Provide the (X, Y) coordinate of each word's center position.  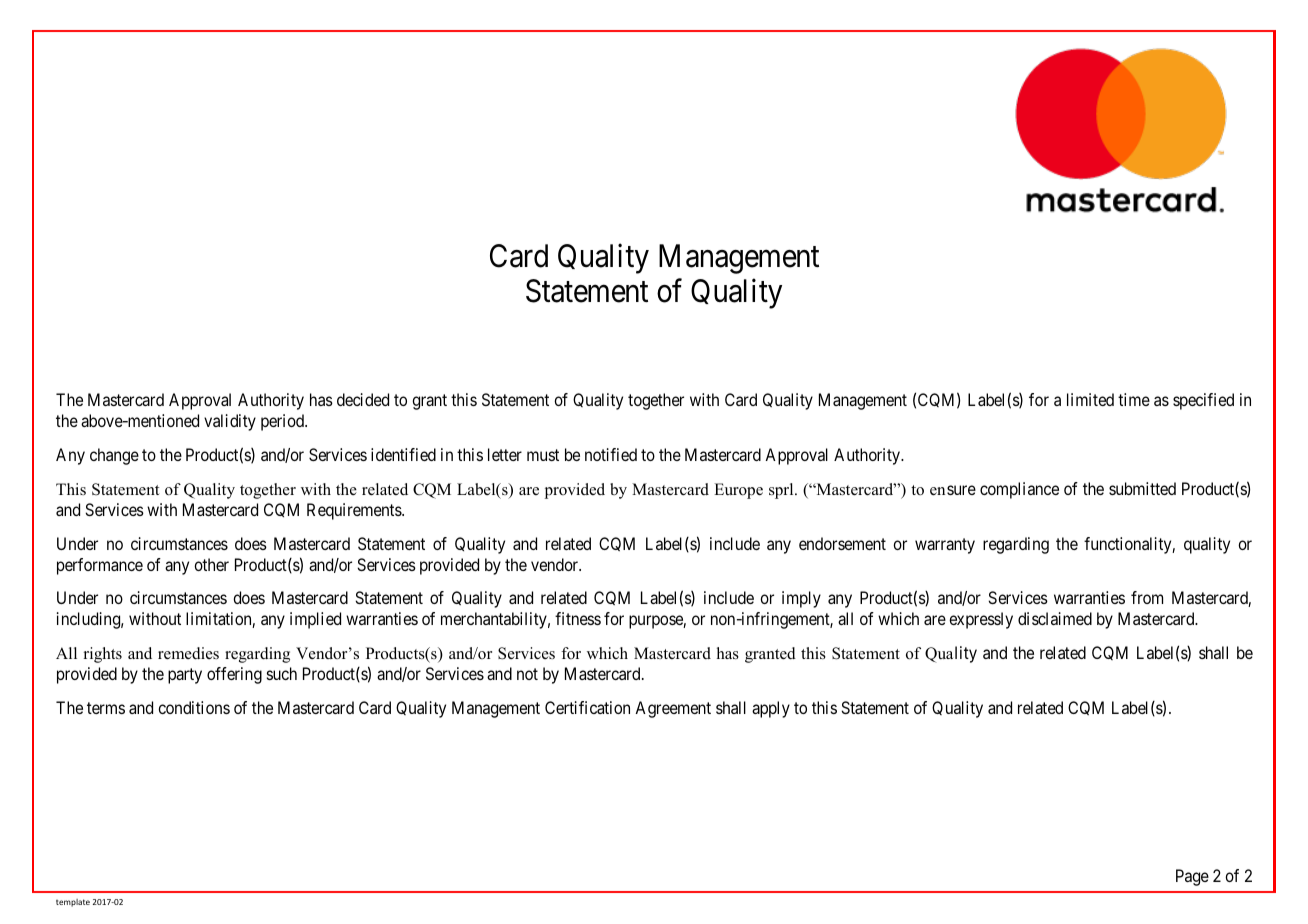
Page (1192, 877)
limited (1090, 399)
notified (611, 454)
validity (230, 422)
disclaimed (1055, 618)
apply (771, 709)
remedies (188, 653)
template (73, 903)
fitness (578, 618)
